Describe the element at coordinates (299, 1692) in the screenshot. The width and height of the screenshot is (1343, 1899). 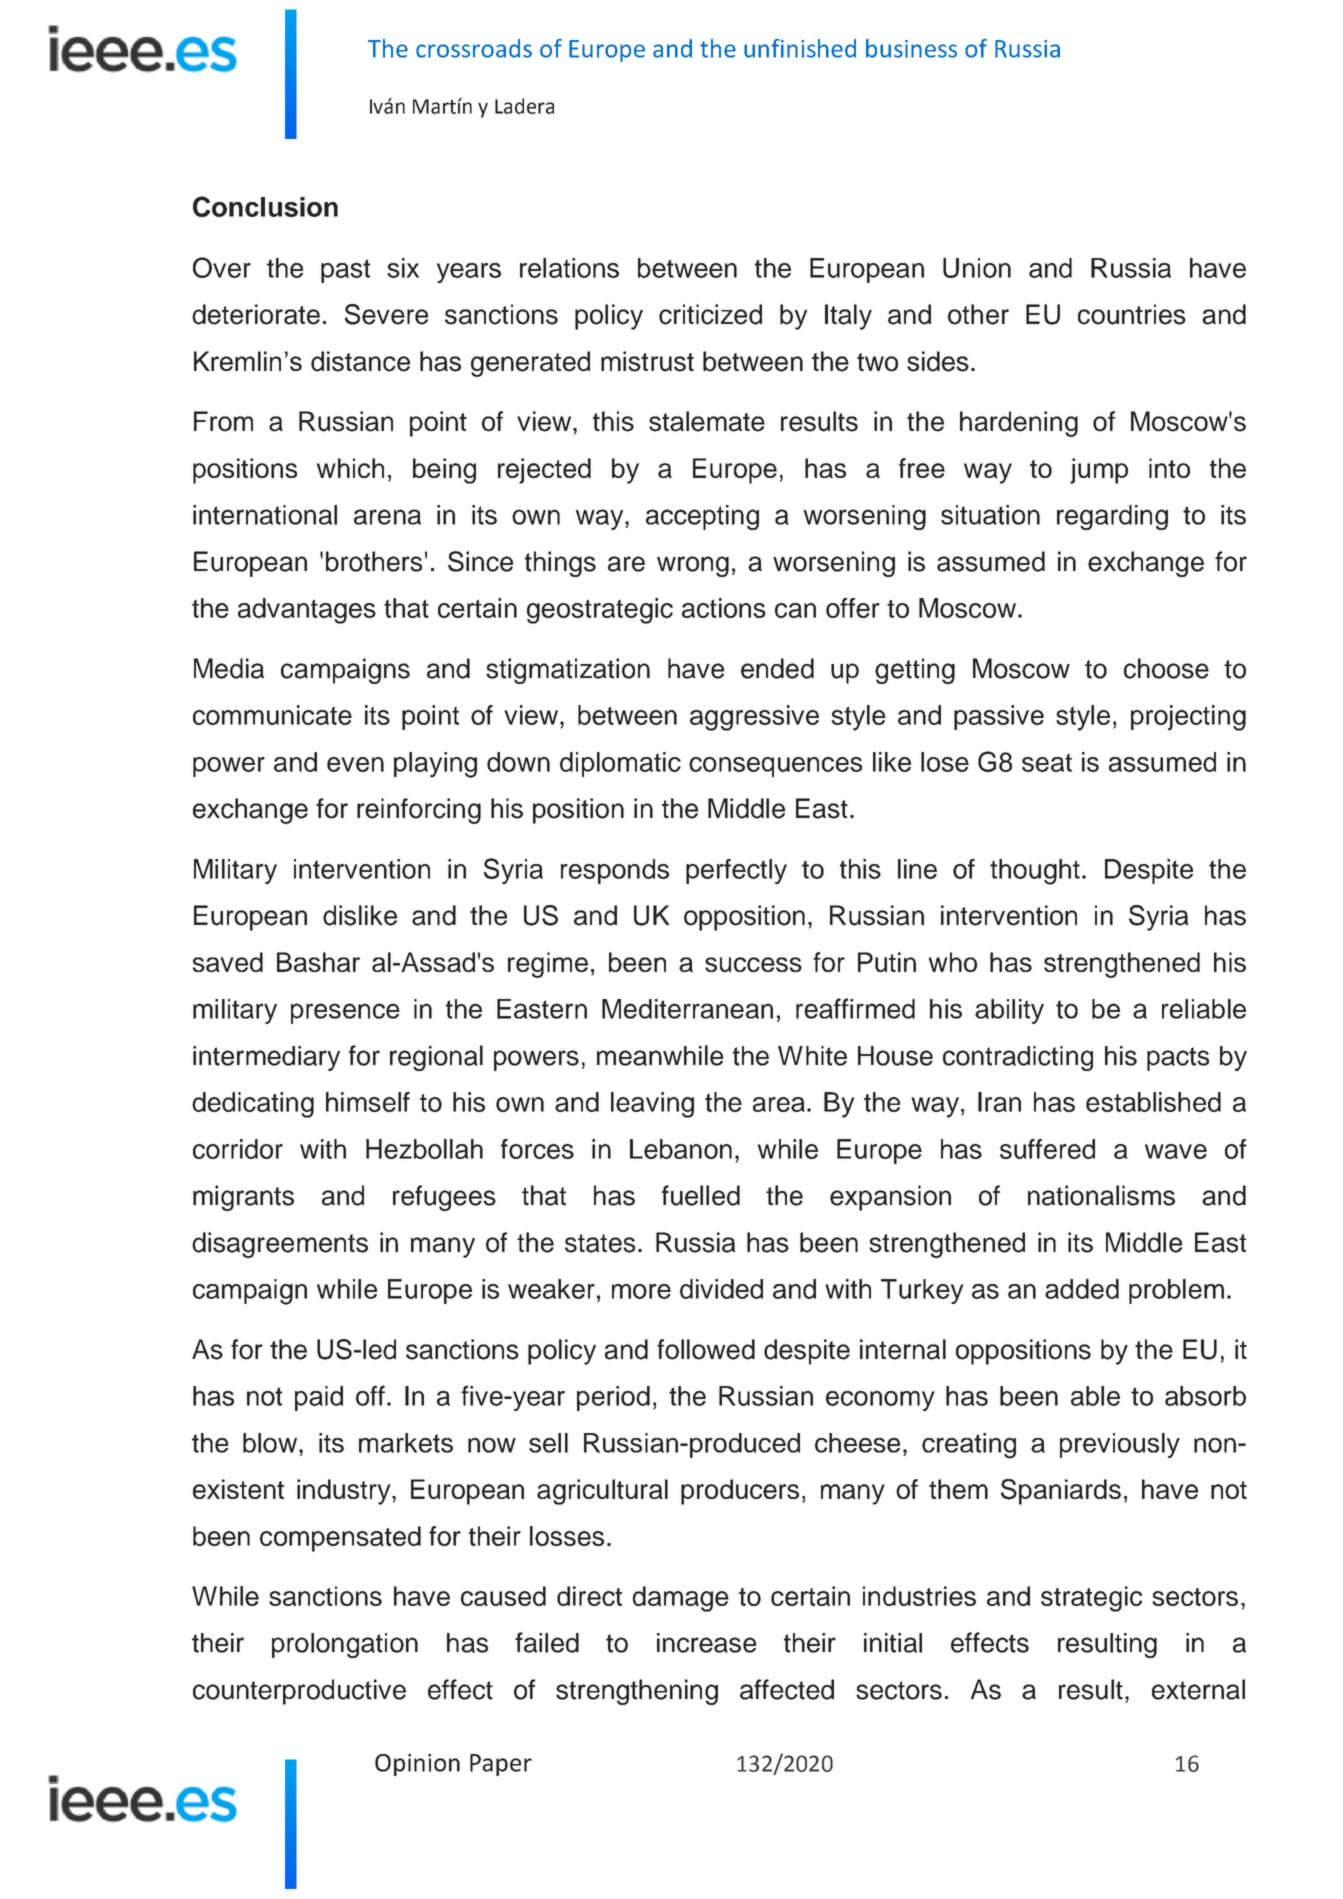
I see `counterproductive` at that location.
